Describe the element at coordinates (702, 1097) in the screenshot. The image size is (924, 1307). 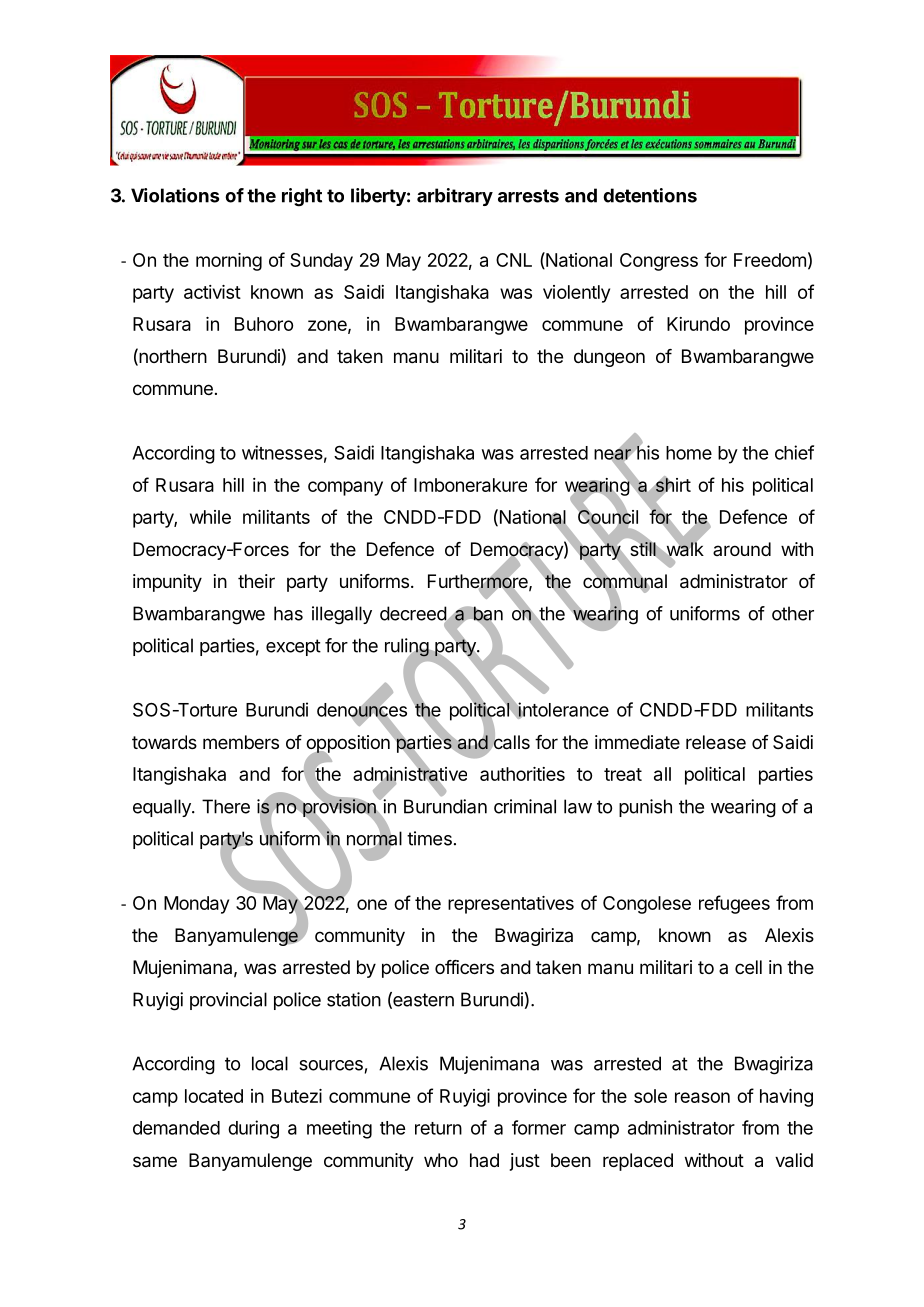
I see `reason` at that location.
